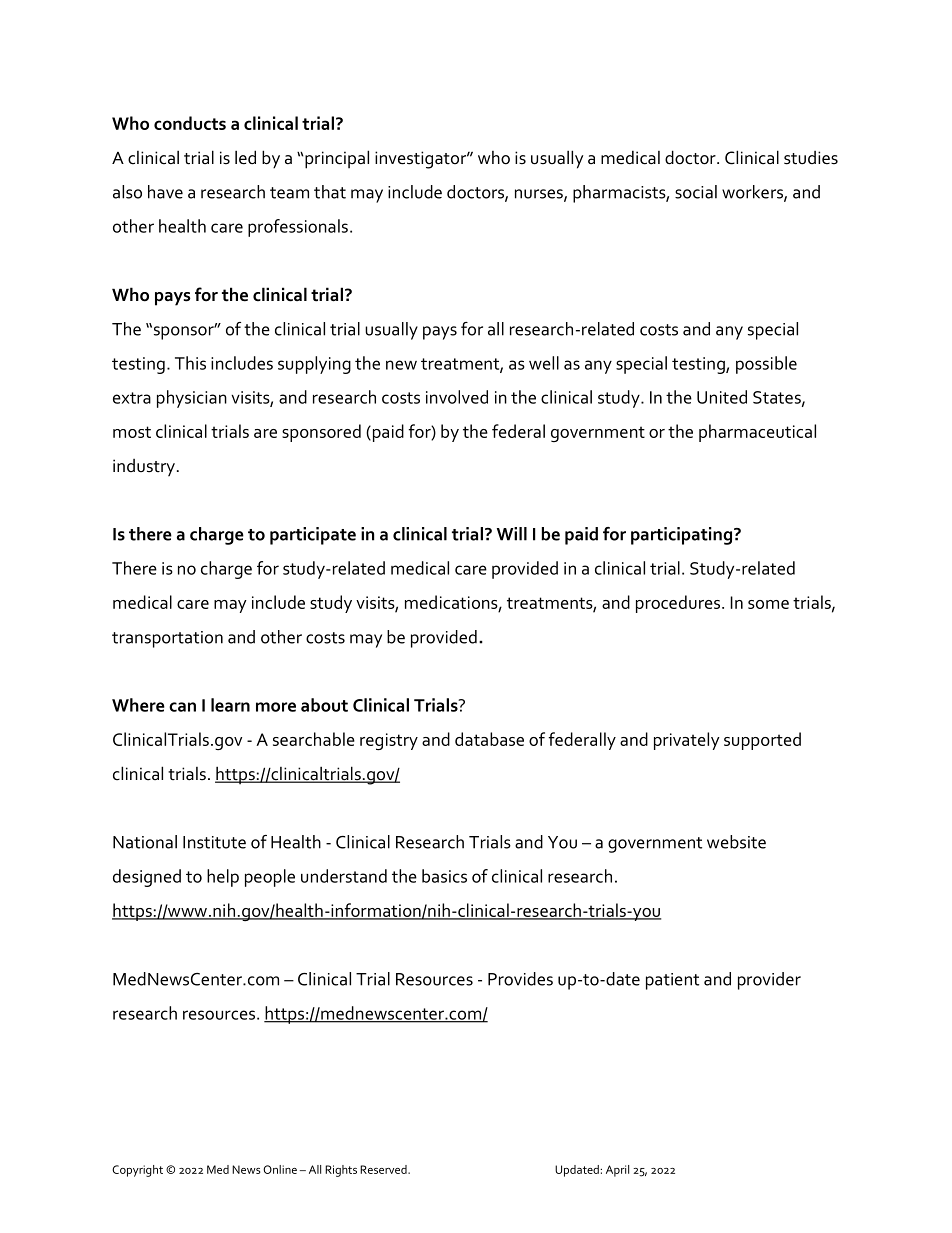  Describe the element at coordinates (245, 157) in the document. I see `led` at that location.
